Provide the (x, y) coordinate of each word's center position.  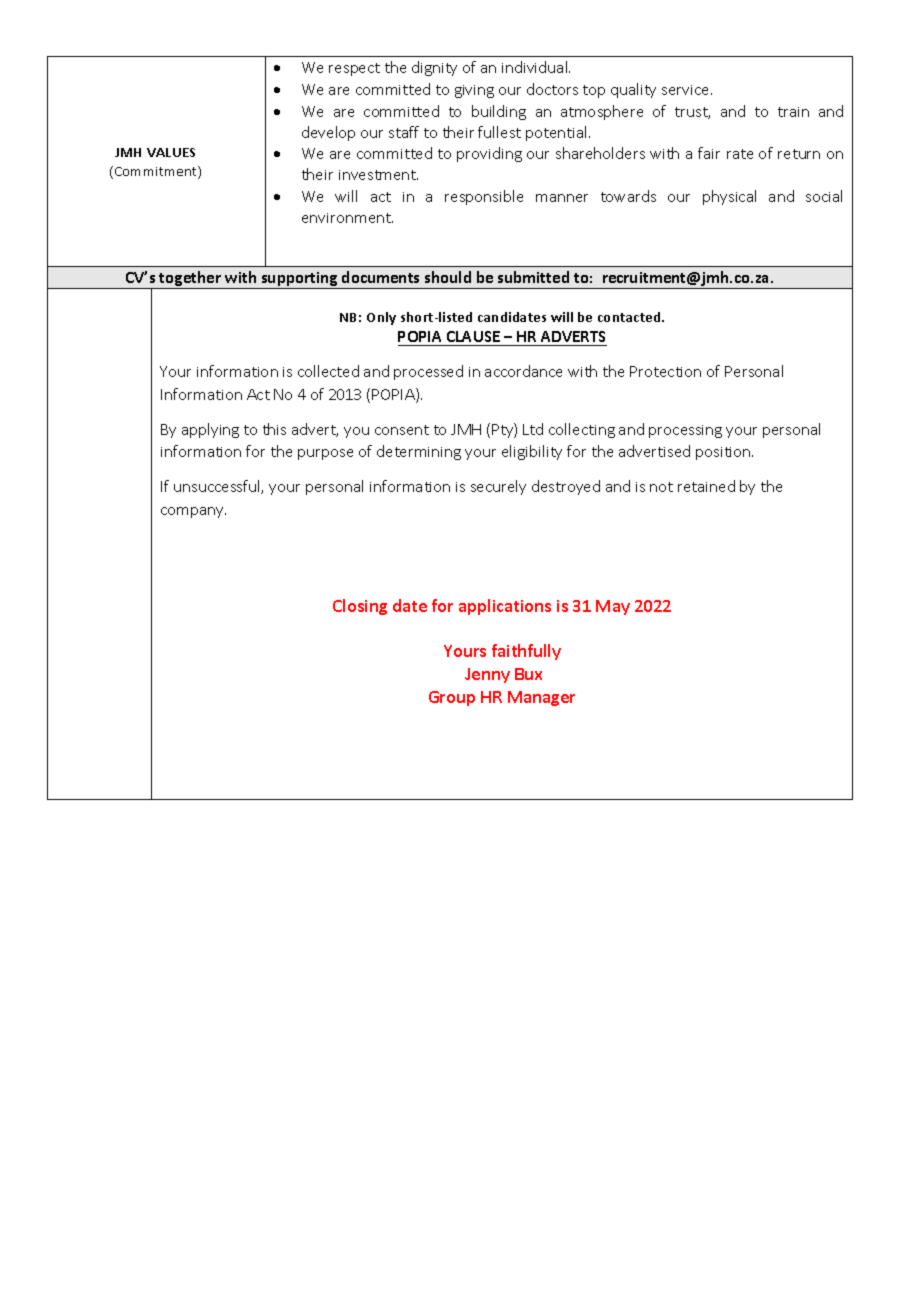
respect (354, 69)
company (193, 512)
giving (474, 91)
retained (706, 486)
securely (498, 487)
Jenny (487, 675)
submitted (533, 277)
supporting (299, 280)
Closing (360, 607)
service (687, 90)
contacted (630, 317)
